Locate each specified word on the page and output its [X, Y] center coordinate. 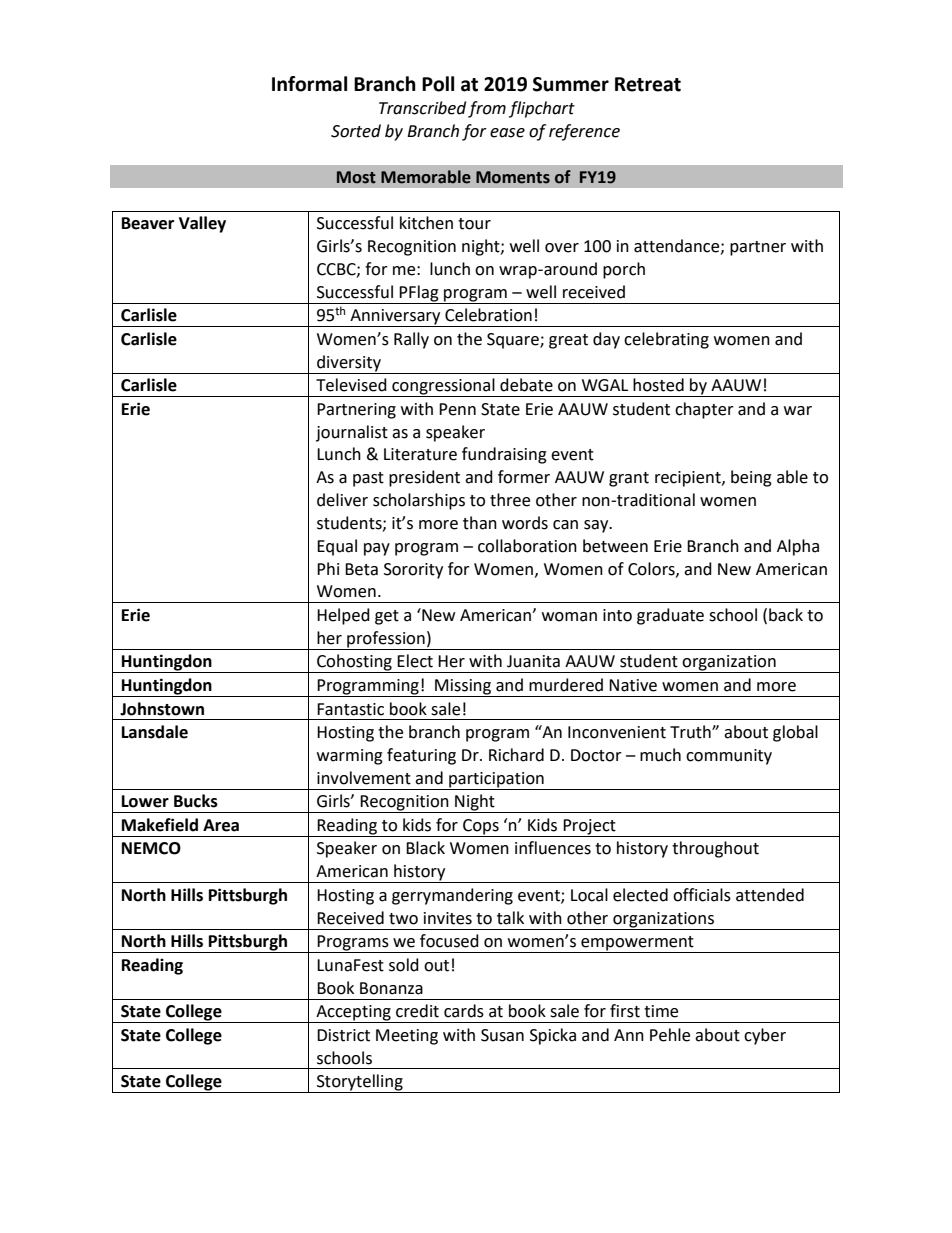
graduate [670, 616]
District [343, 1035]
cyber [765, 1036]
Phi [328, 568]
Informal [309, 84]
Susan [502, 1035]
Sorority [413, 571]
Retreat [648, 84]
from [487, 109]
